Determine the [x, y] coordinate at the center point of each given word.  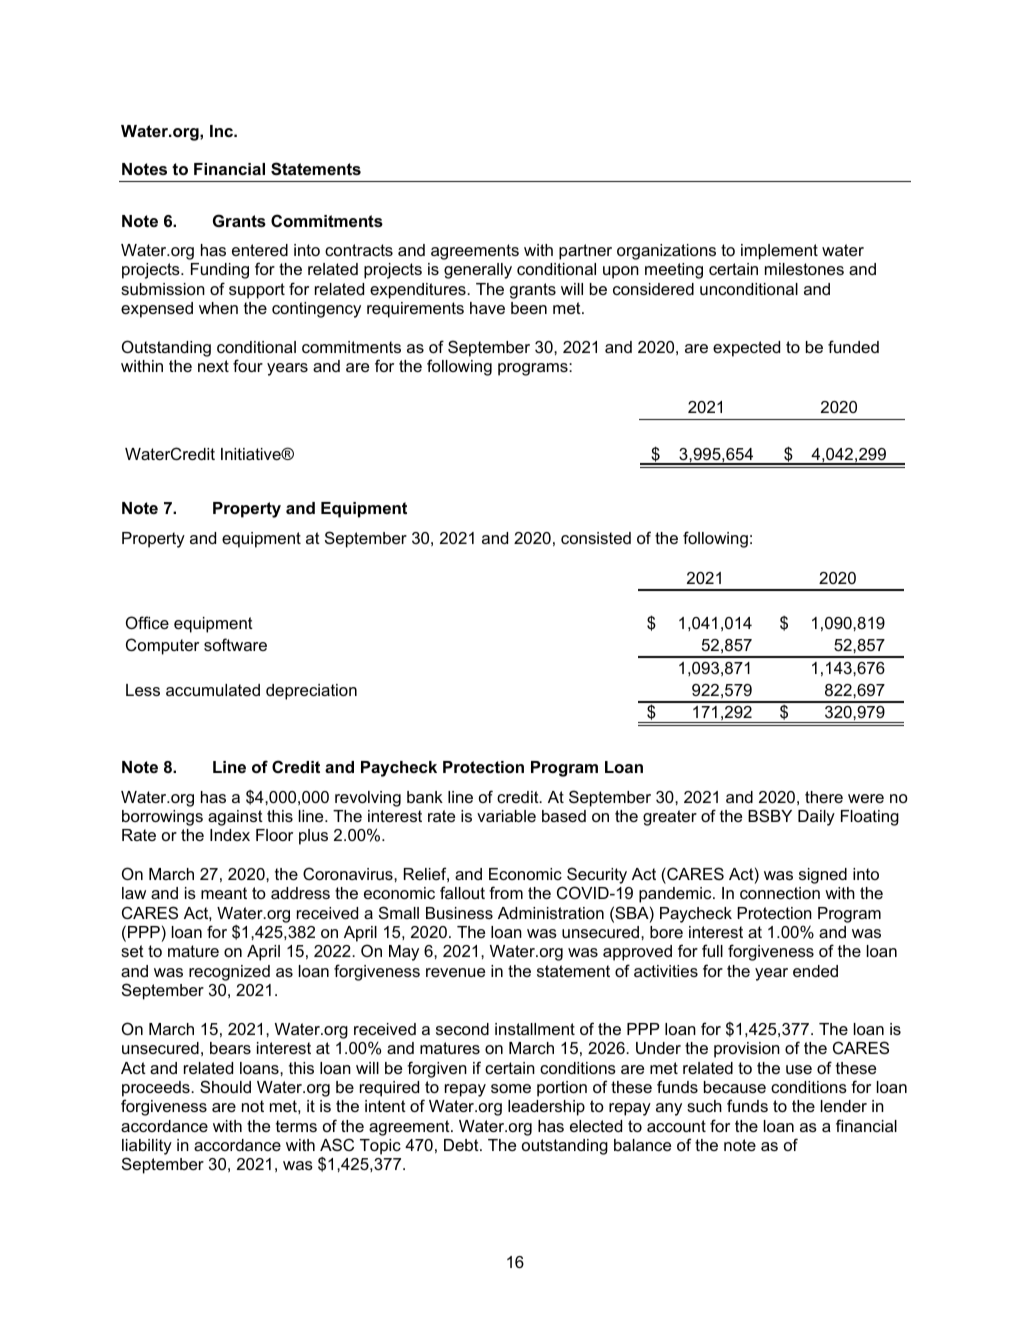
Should [225, 1086]
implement [779, 252]
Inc [222, 131]
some [511, 1088]
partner [585, 252]
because [735, 1087]
